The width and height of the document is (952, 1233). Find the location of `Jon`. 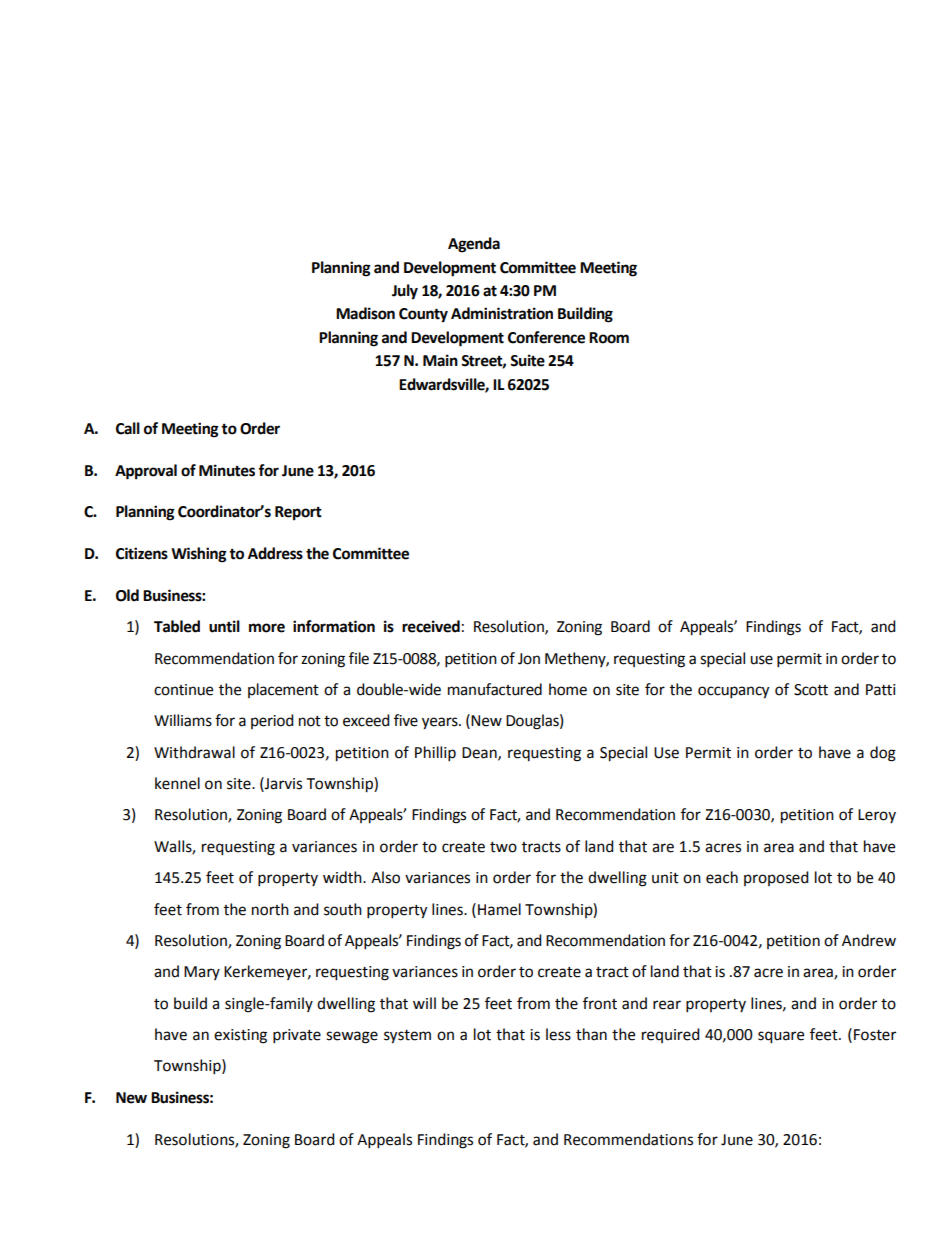

Jon is located at coordinates (529, 659).
